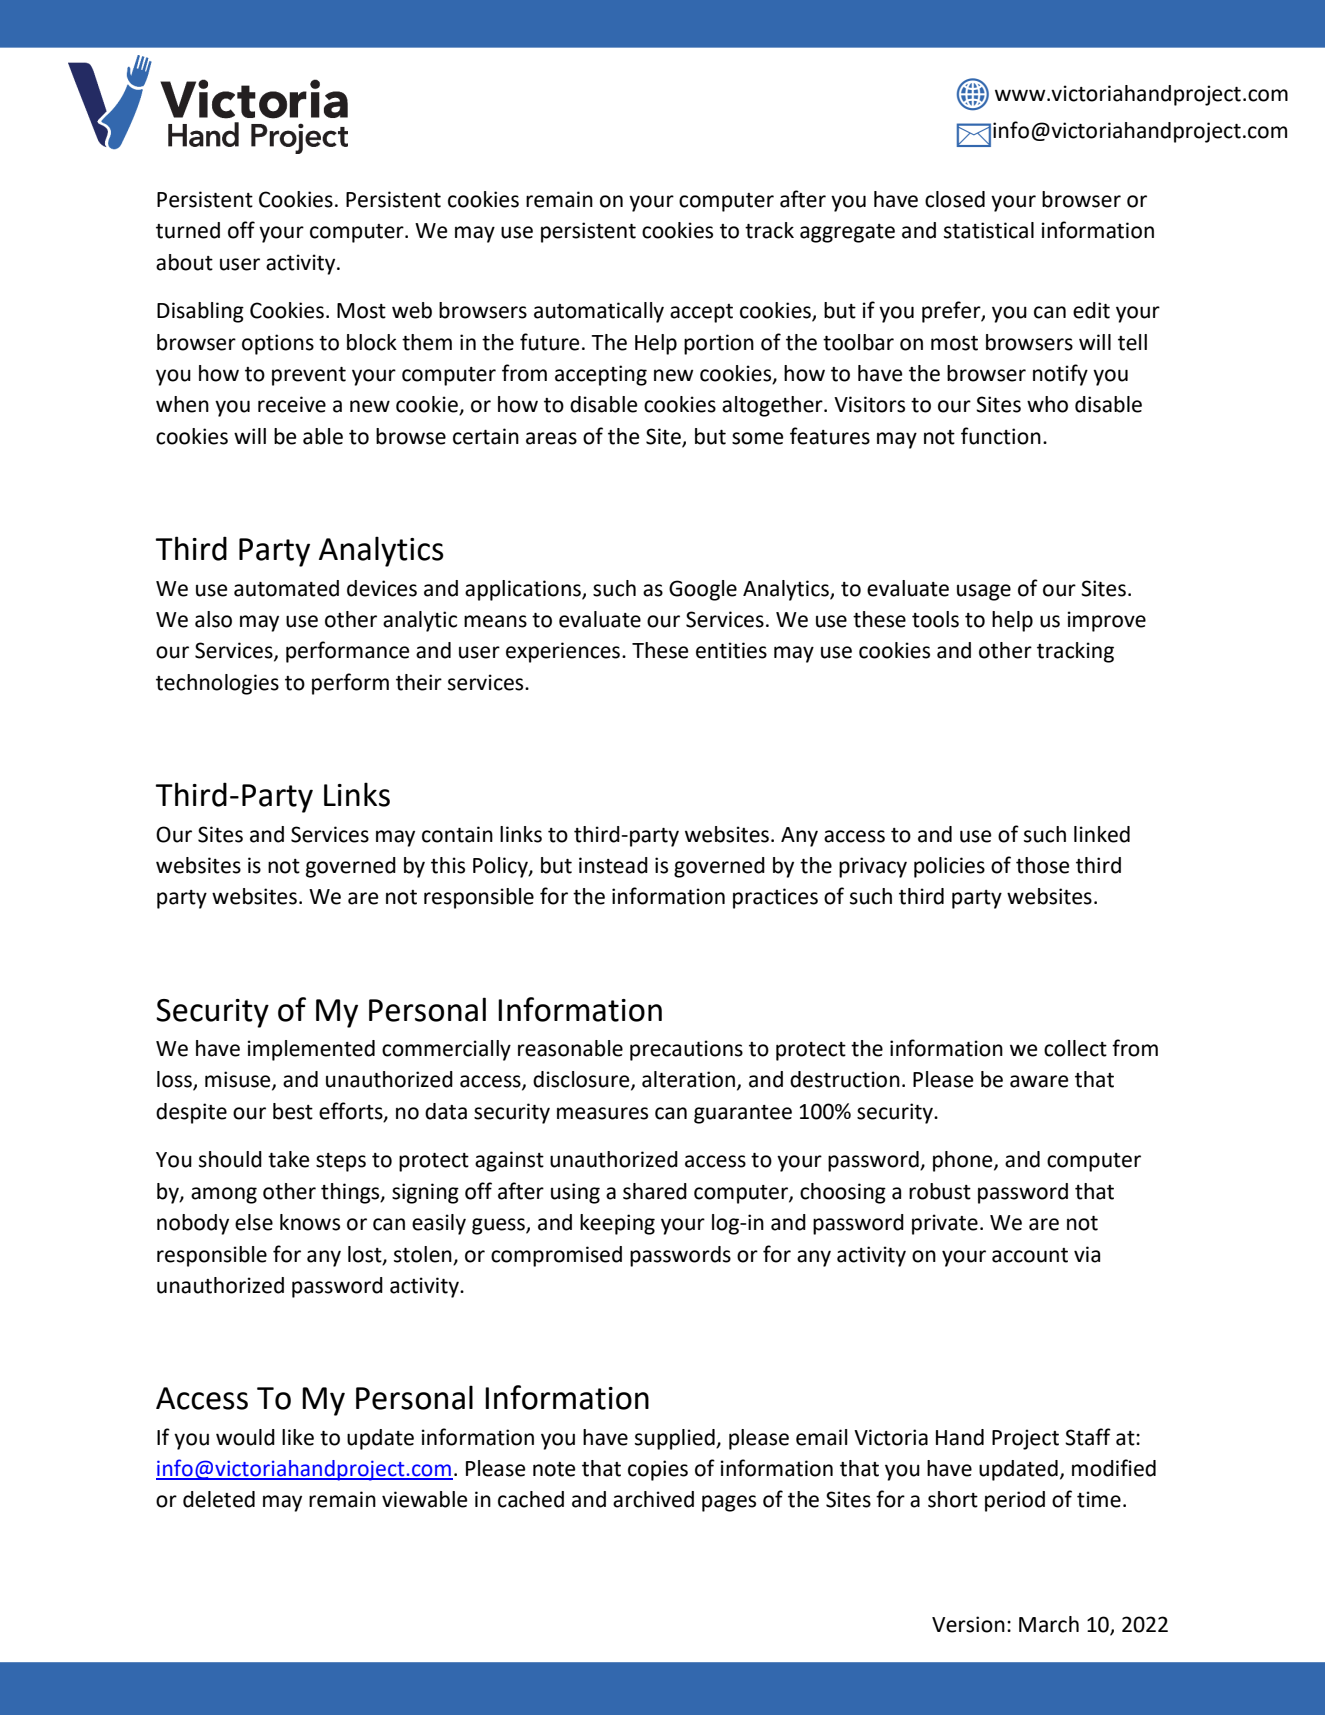  I want to click on instead, so click(613, 865).
